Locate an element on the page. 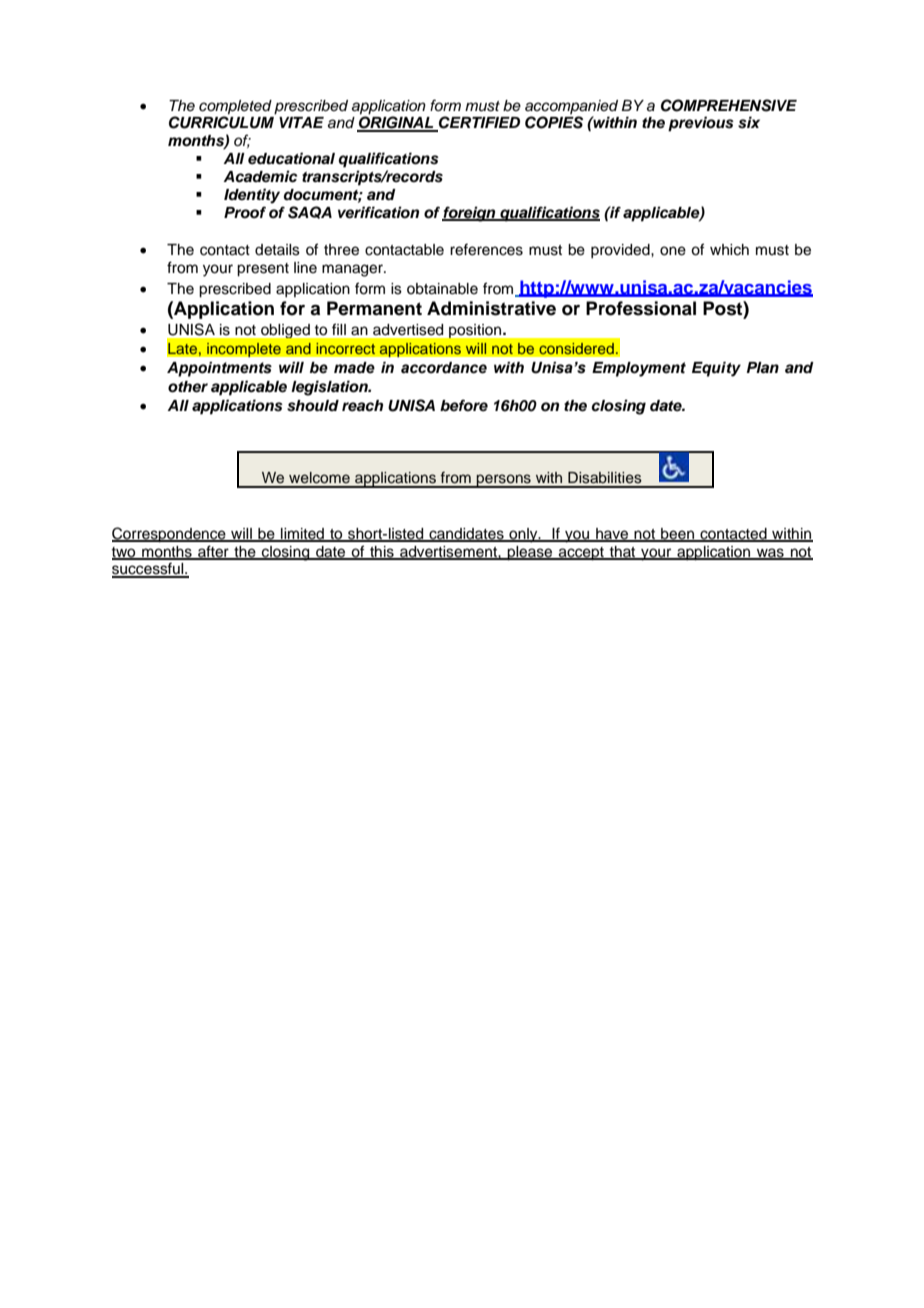 The image size is (924, 1308). Disabilities is located at coordinates (605, 478).
